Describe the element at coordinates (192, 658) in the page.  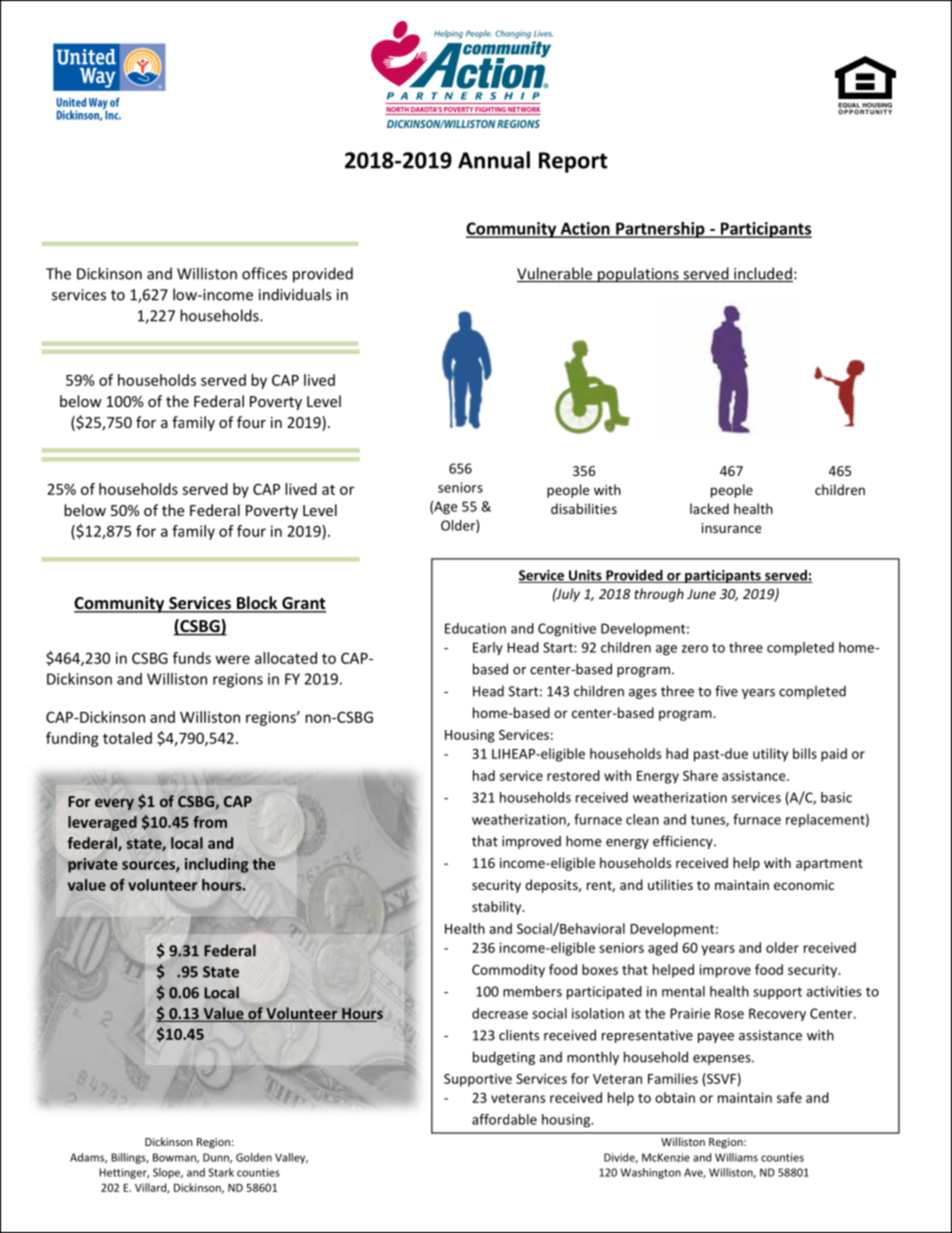
I see `funds` at that location.
